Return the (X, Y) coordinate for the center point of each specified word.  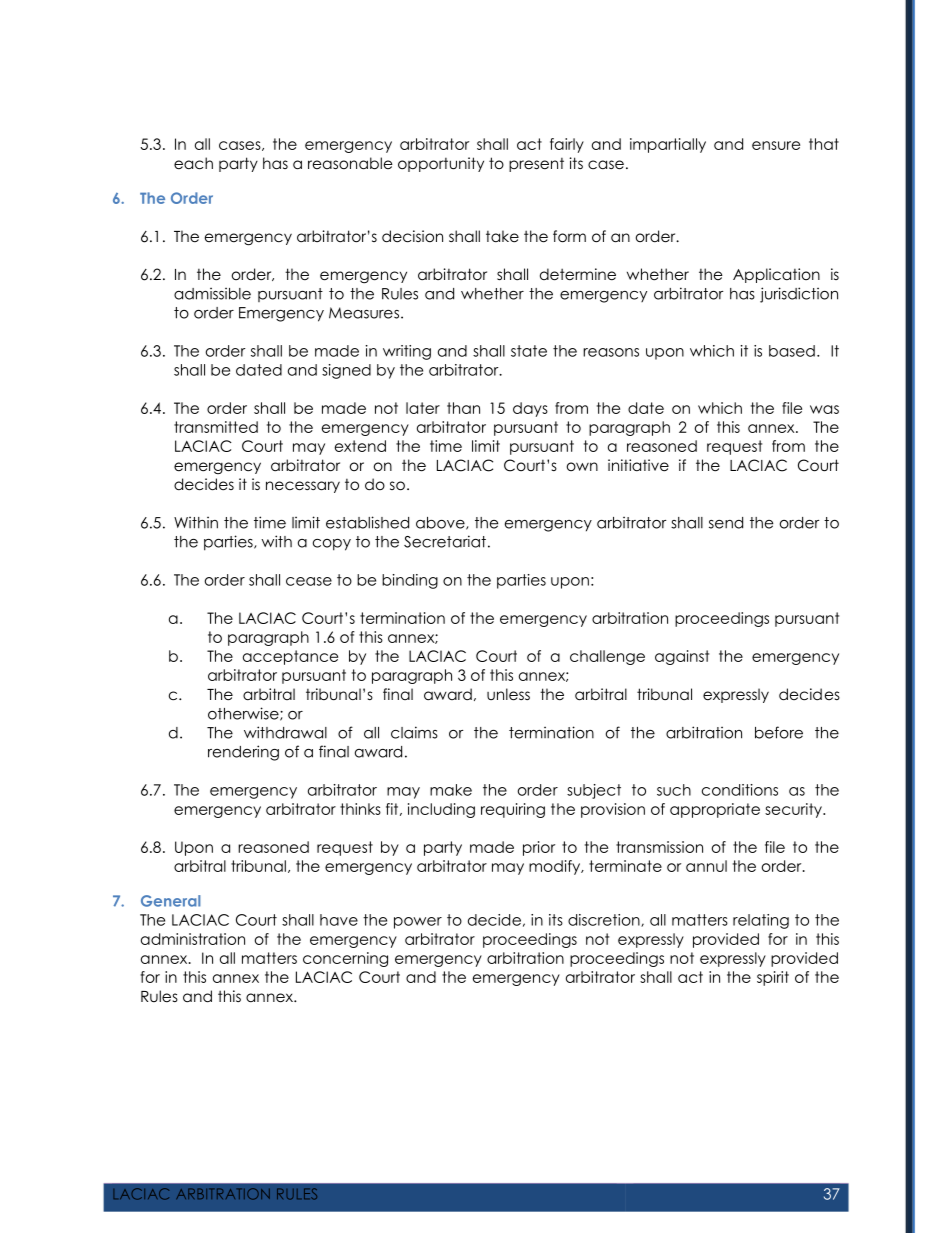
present (536, 165)
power (418, 923)
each (193, 163)
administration (193, 939)
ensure (776, 145)
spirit (773, 978)
